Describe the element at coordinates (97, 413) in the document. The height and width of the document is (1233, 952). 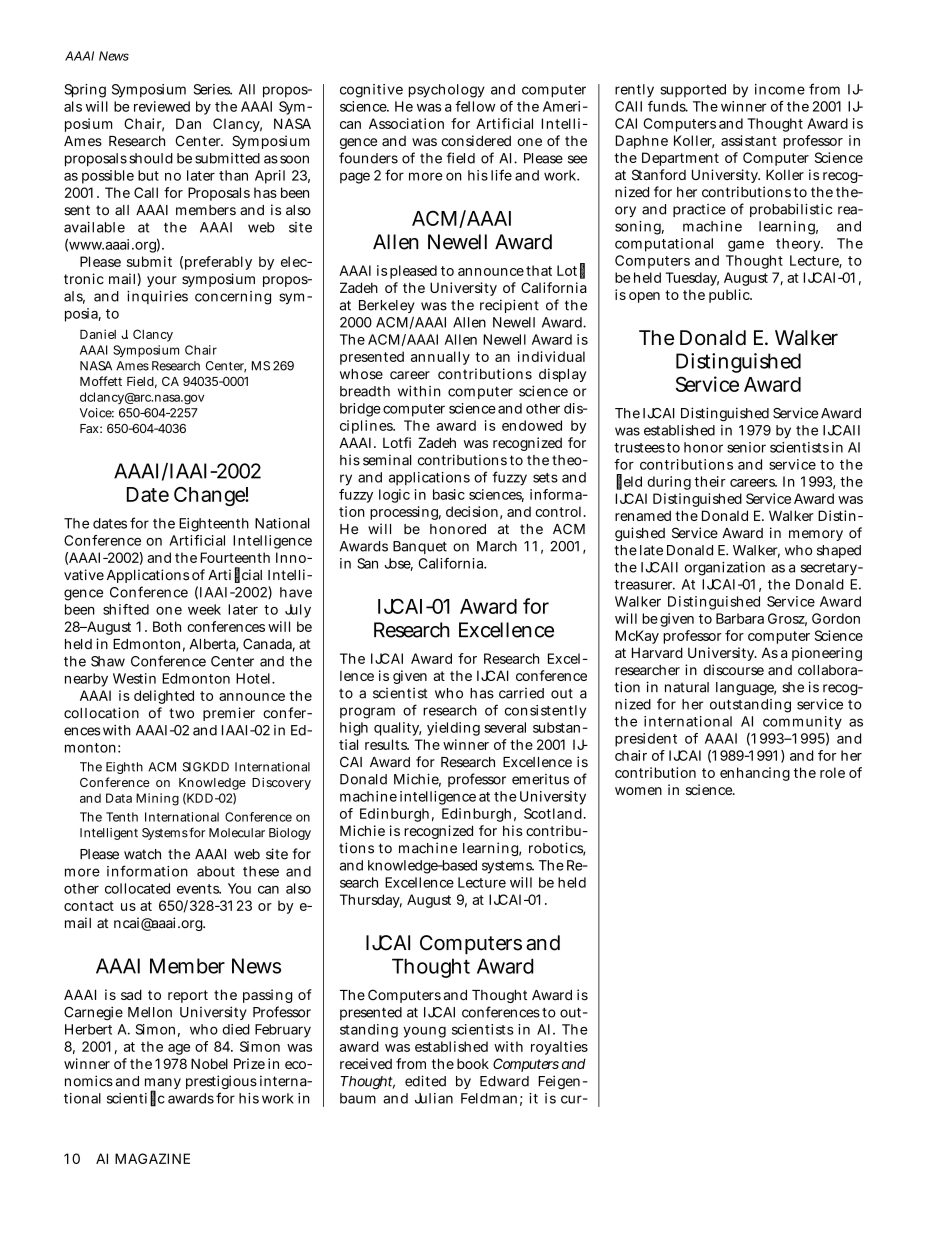
I see `Voice` at that location.
